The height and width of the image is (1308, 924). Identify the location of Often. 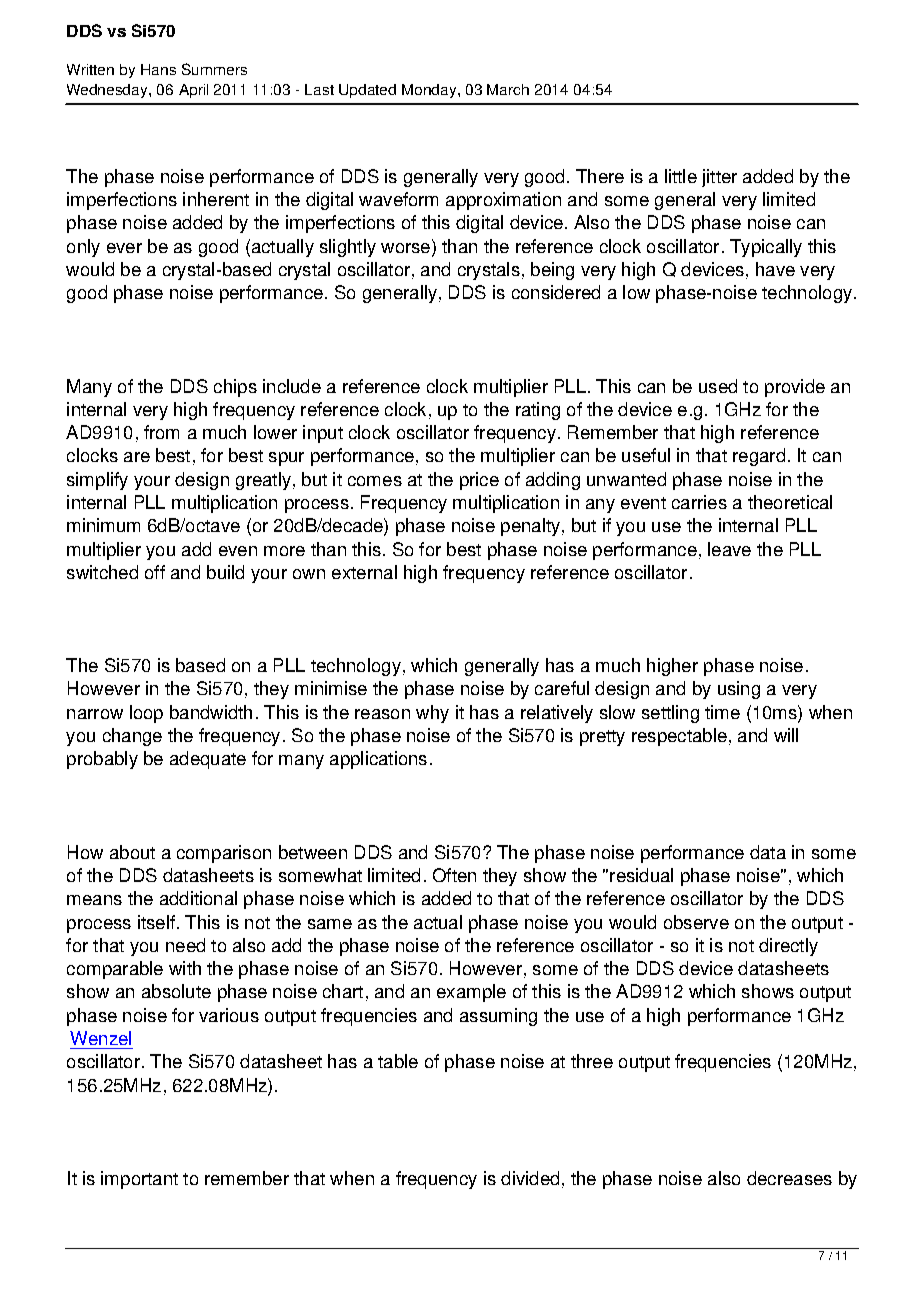
(454, 875).
